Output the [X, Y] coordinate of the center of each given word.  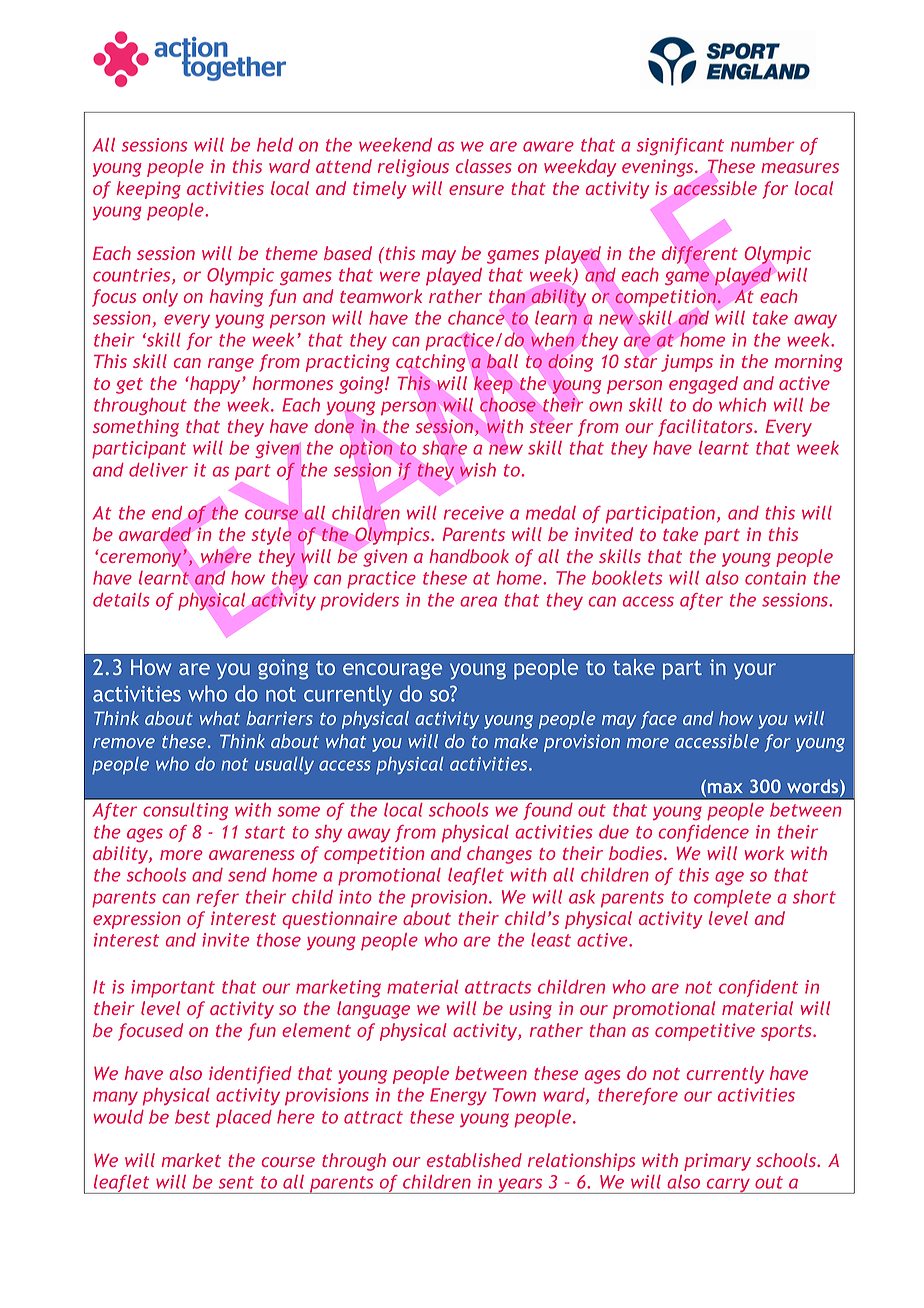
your [755, 671]
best [192, 1117]
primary [717, 1162]
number [762, 145]
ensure [476, 190]
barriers [280, 718]
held [275, 145]
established [474, 1160]
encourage [392, 671]
